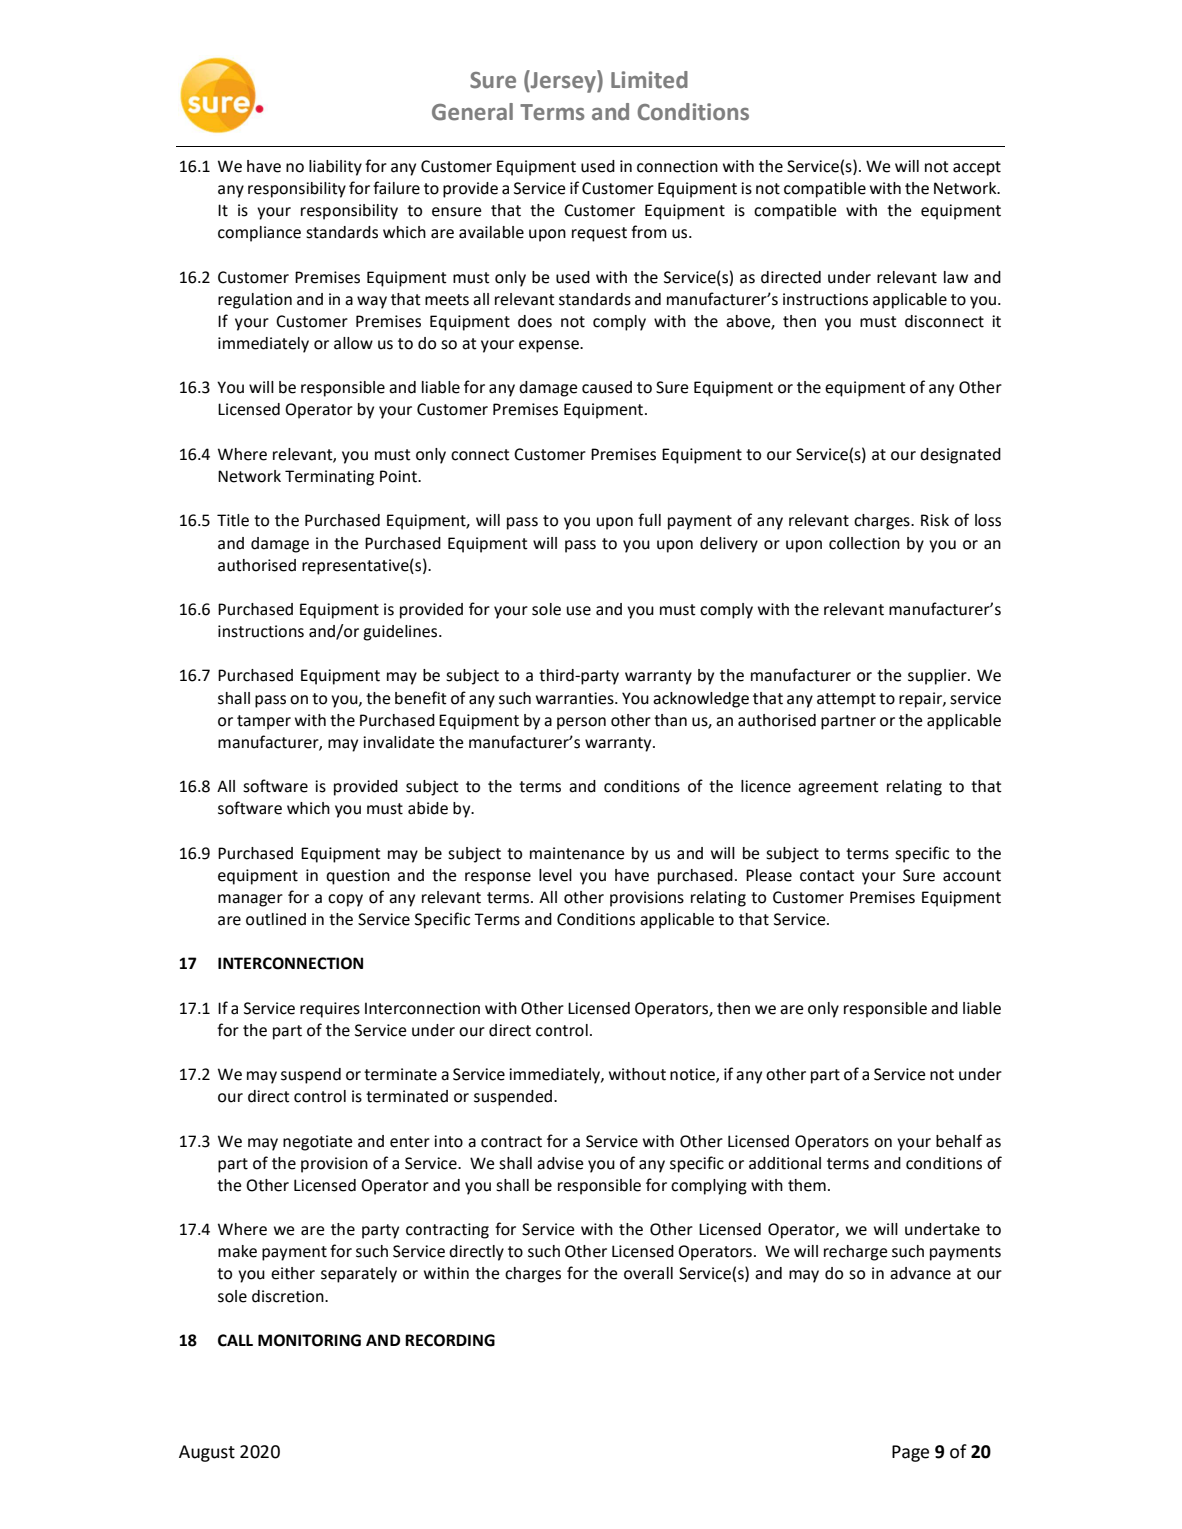 The width and height of the screenshot is (1182, 1529). What do you see at coordinates (977, 168) in the screenshot?
I see `accept` at bounding box center [977, 168].
